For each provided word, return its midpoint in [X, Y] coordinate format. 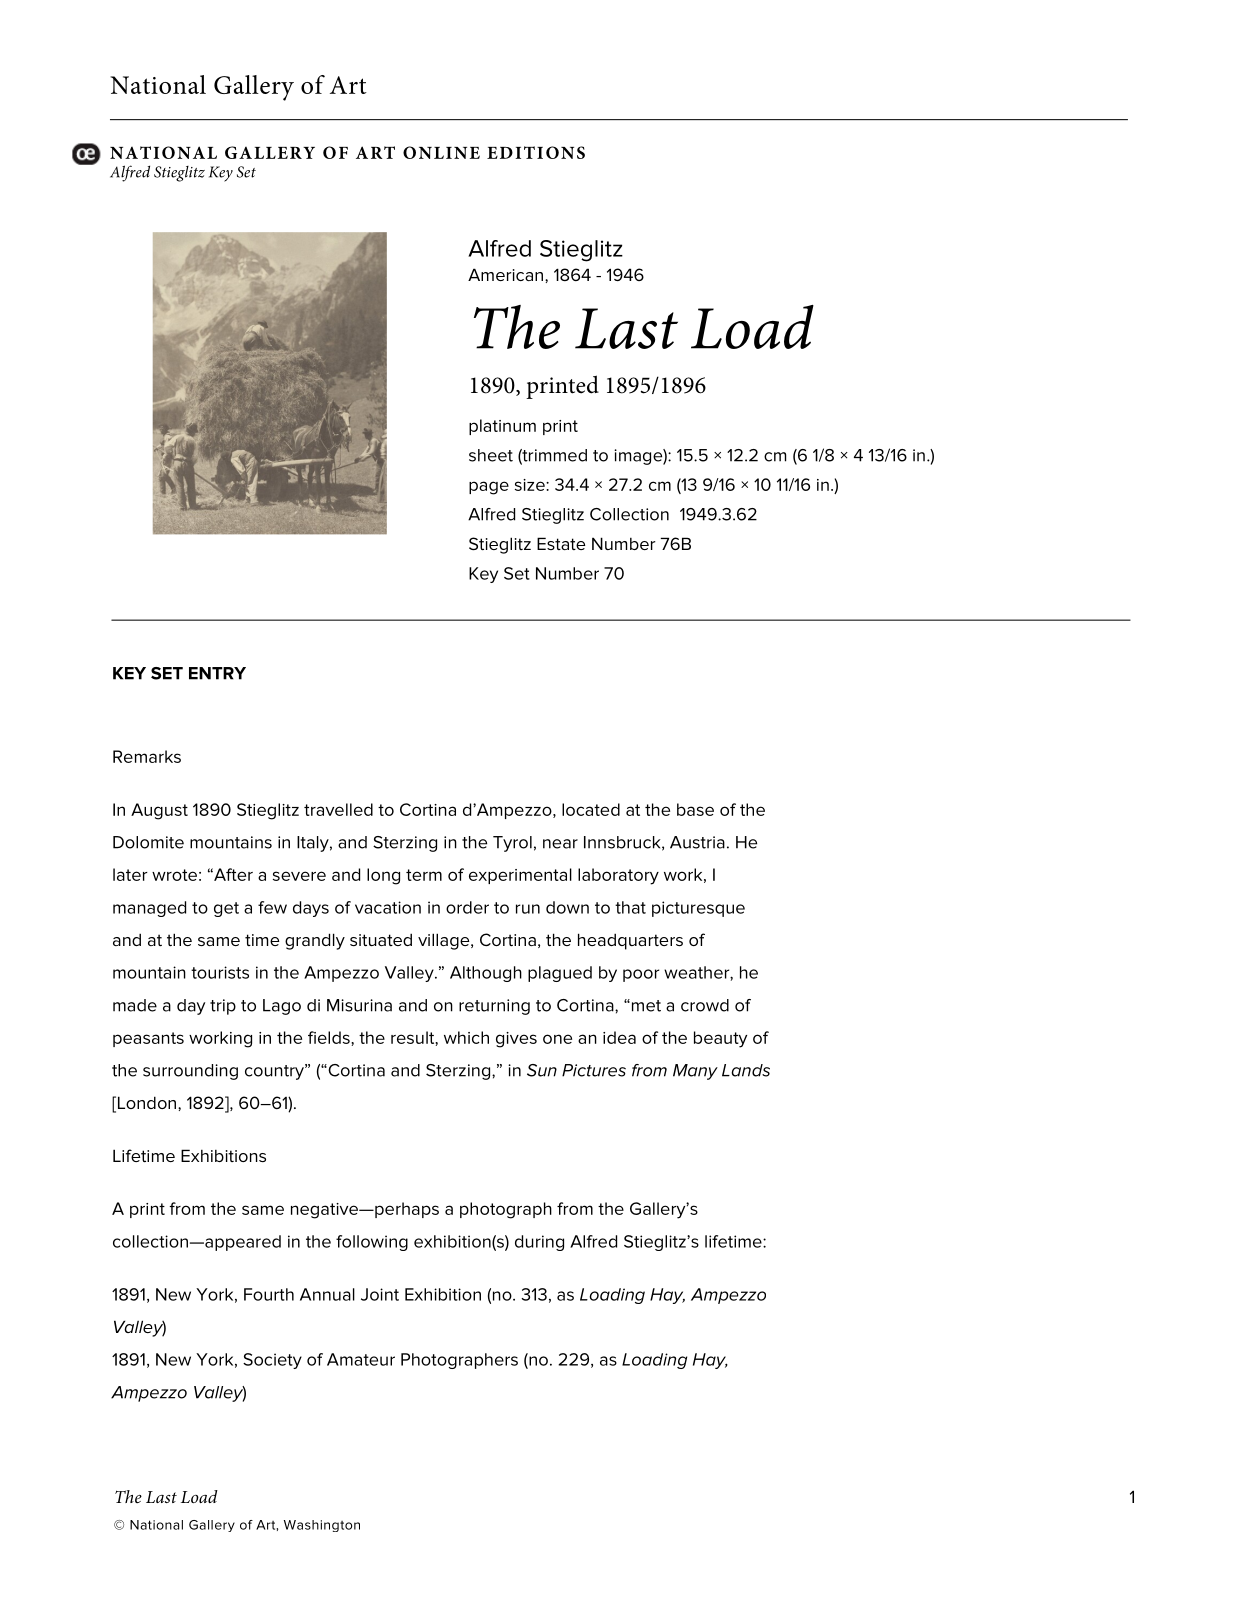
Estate [561, 543]
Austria [697, 842]
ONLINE [441, 152]
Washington [322, 1526]
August [159, 811]
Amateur [361, 1359]
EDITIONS [536, 152]
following [372, 1243]
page [489, 488]
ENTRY [217, 673]
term [424, 875]
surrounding [190, 1072]
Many [695, 1072]
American [507, 274]
